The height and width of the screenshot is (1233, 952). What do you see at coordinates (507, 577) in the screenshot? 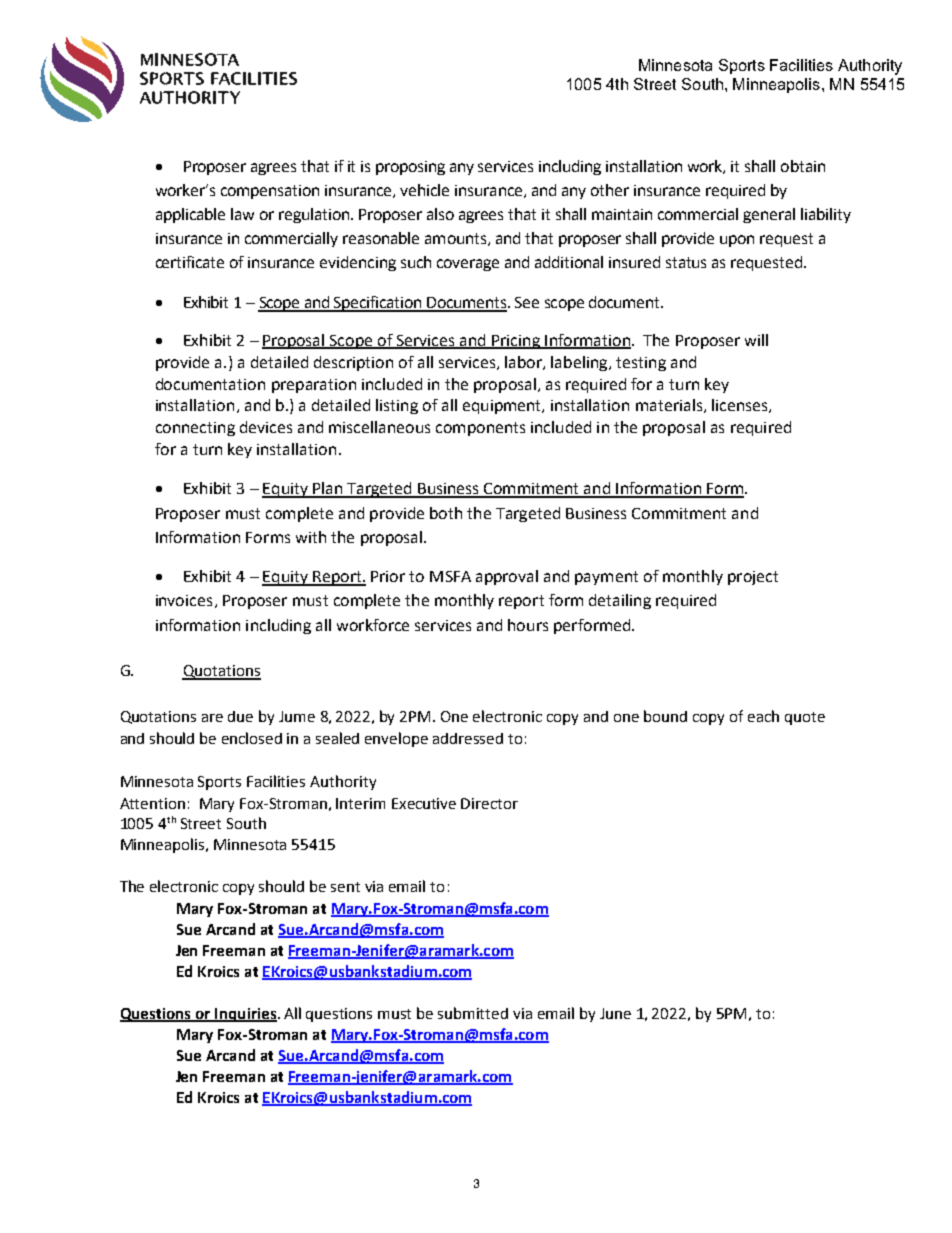
I see `approval` at bounding box center [507, 577].
